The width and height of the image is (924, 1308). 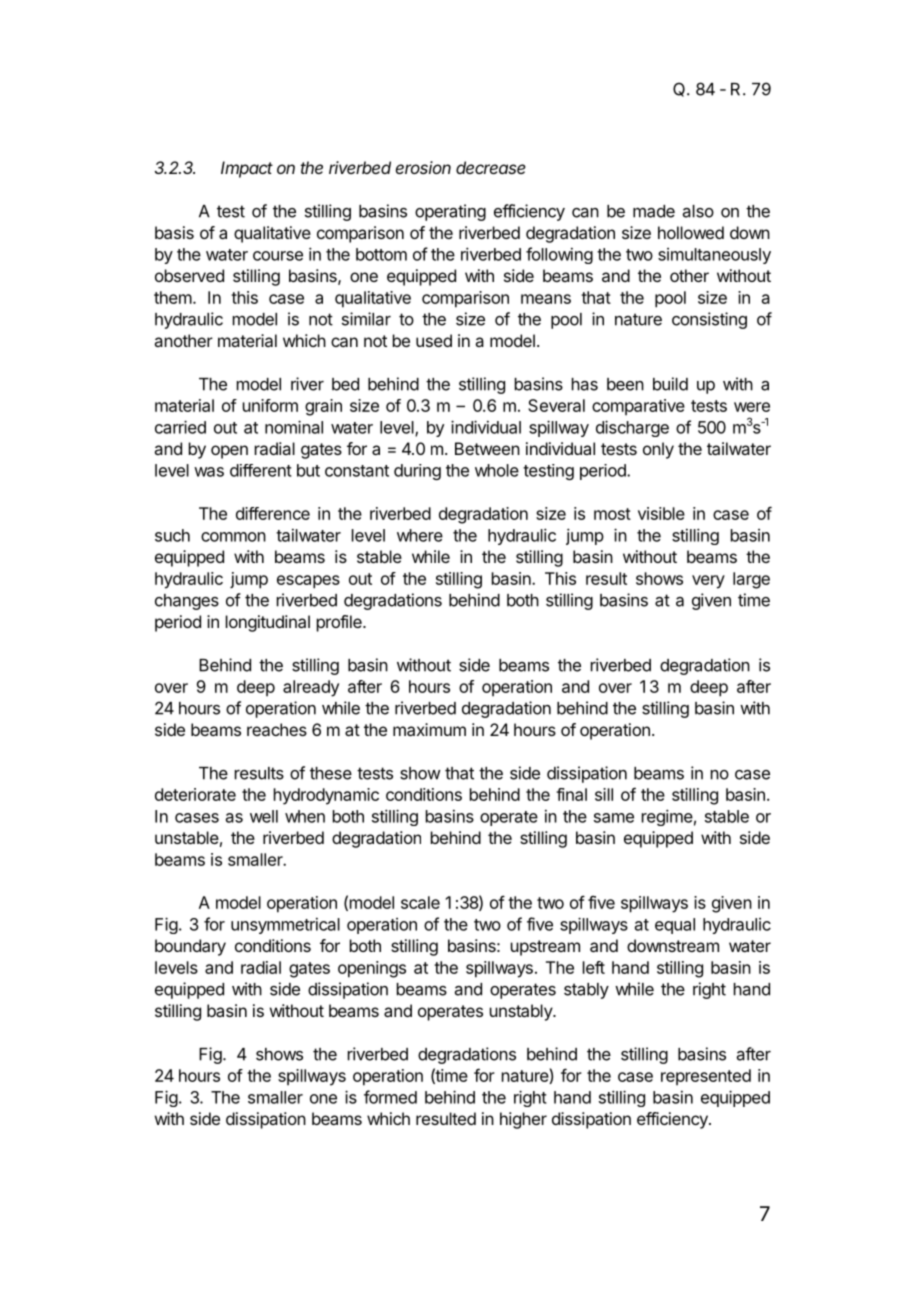 I want to click on very, so click(x=708, y=582).
